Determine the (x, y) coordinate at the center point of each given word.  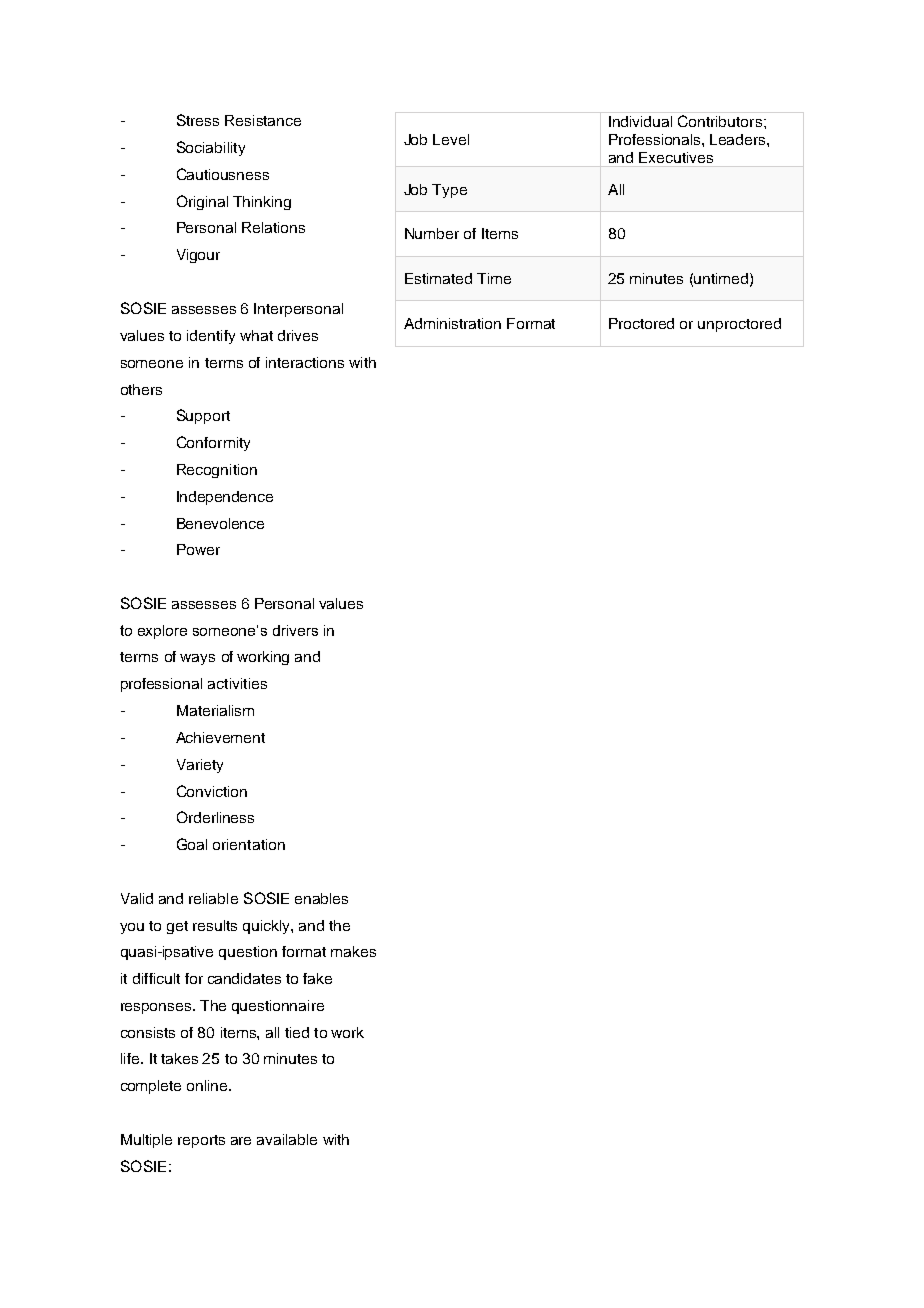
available (287, 1139)
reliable (213, 898)
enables (321, 898)
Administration (452, 323)
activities (237, 683)
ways (197, 659)
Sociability (211, 148)
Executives (676, 157)
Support (203, 416)
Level (451, 139)
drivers (295, 630)
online (208, 1085)
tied (297, 1032)
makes (353, 951)
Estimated (438, 278)
